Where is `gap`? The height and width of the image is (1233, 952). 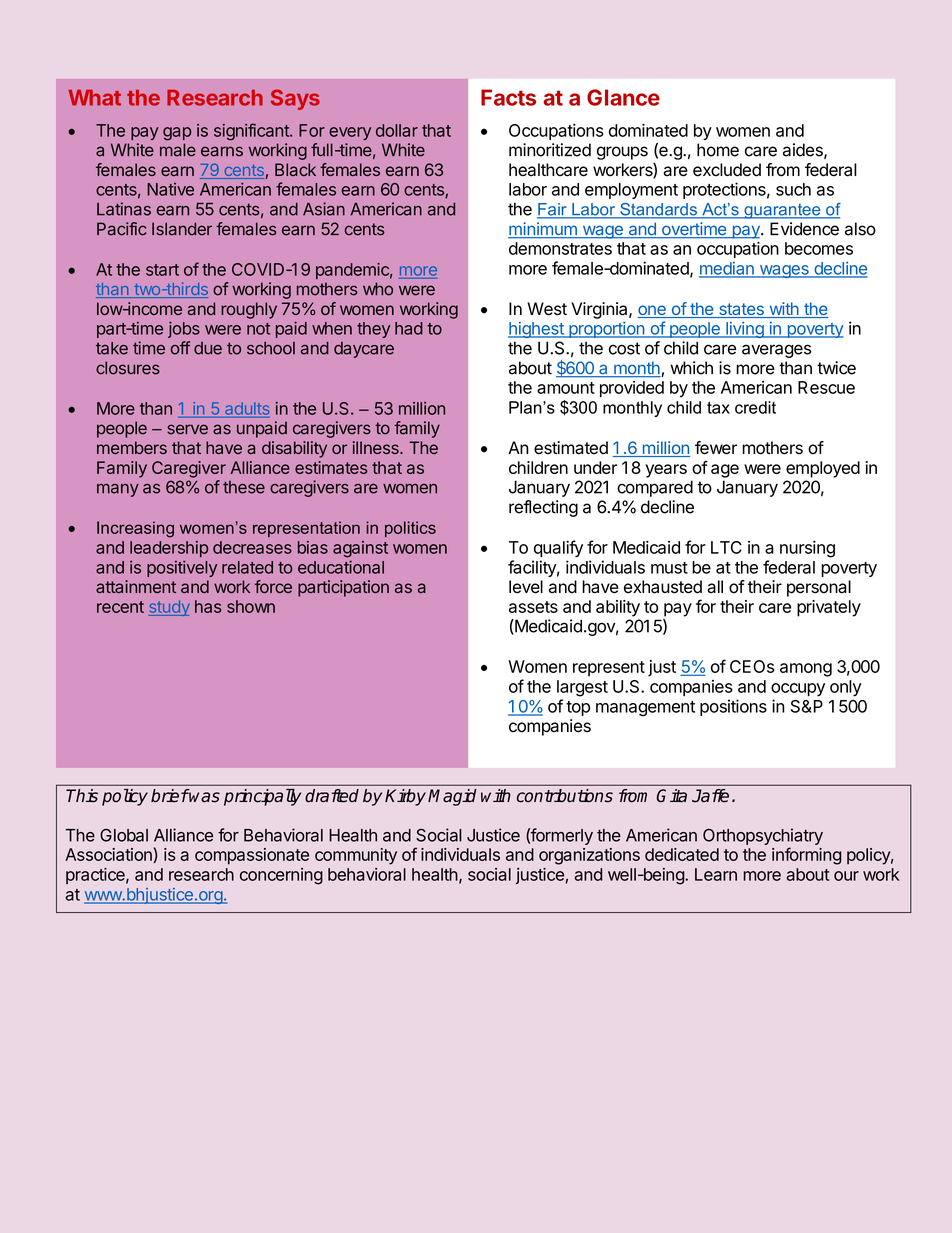
gap is located at coordinates (177, 134).
